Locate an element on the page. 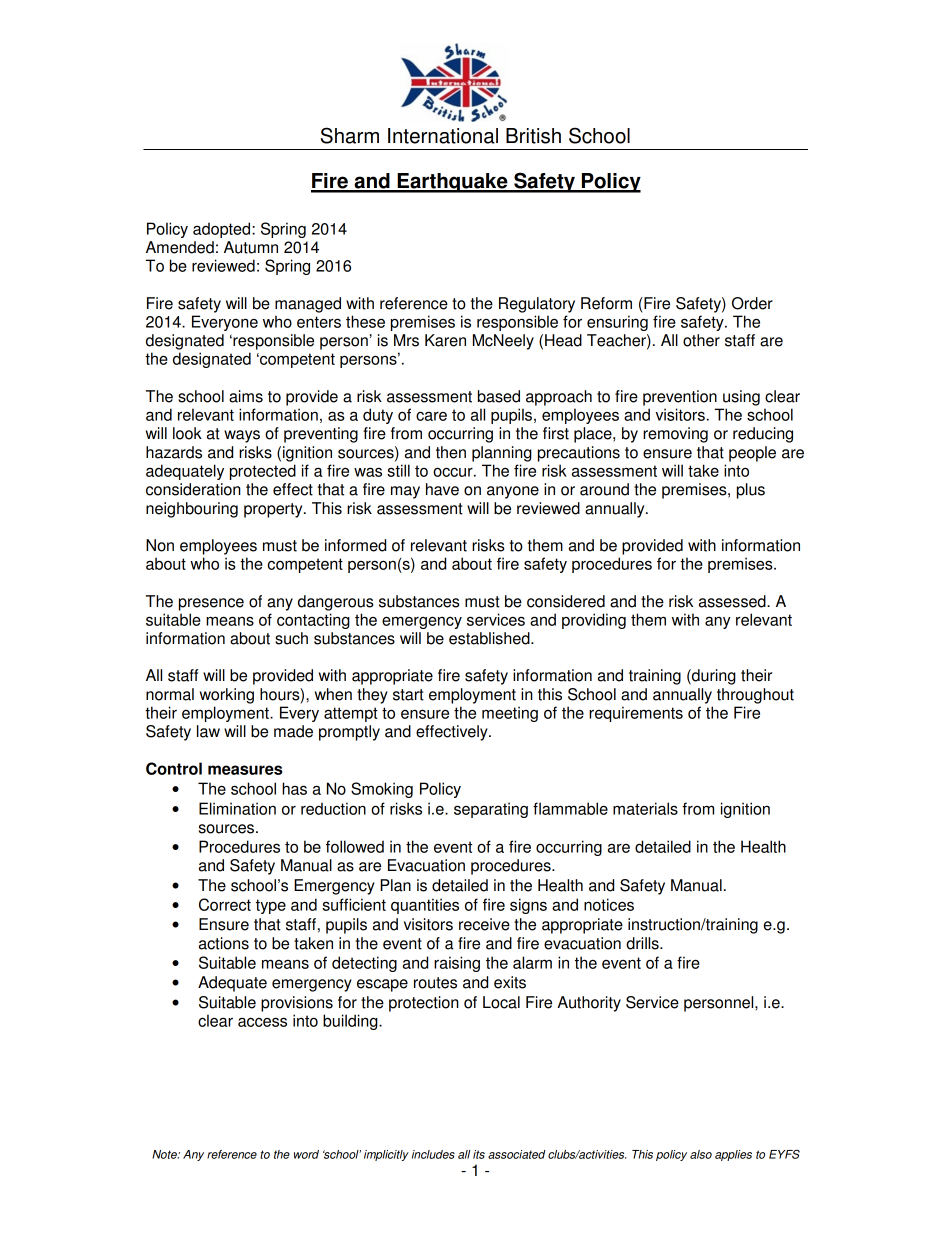 The height and width of the page is (1233, 952). Note is located at coordinates (165, 1154).
